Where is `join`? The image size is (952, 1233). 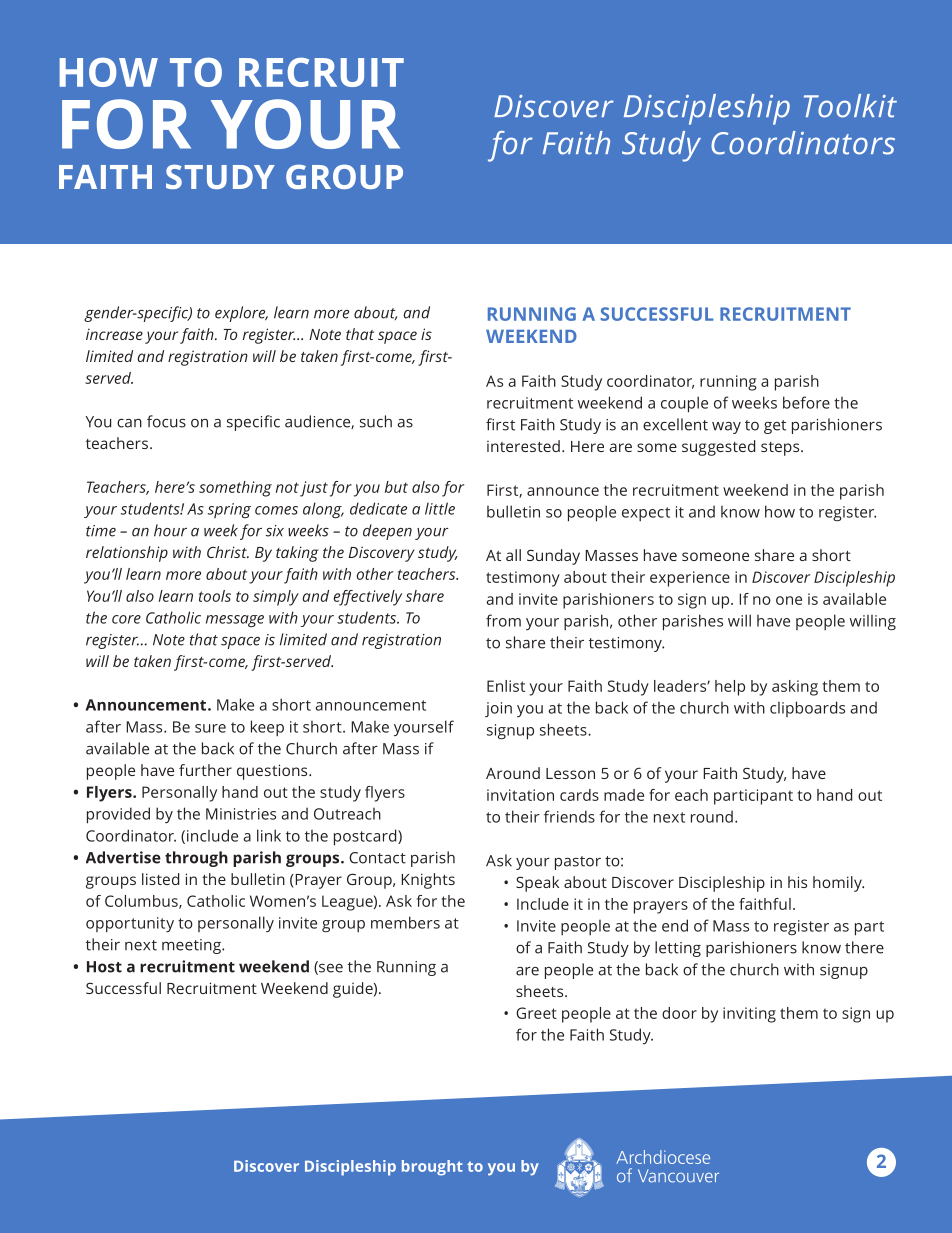
join is located at coordinates (498, 709).
